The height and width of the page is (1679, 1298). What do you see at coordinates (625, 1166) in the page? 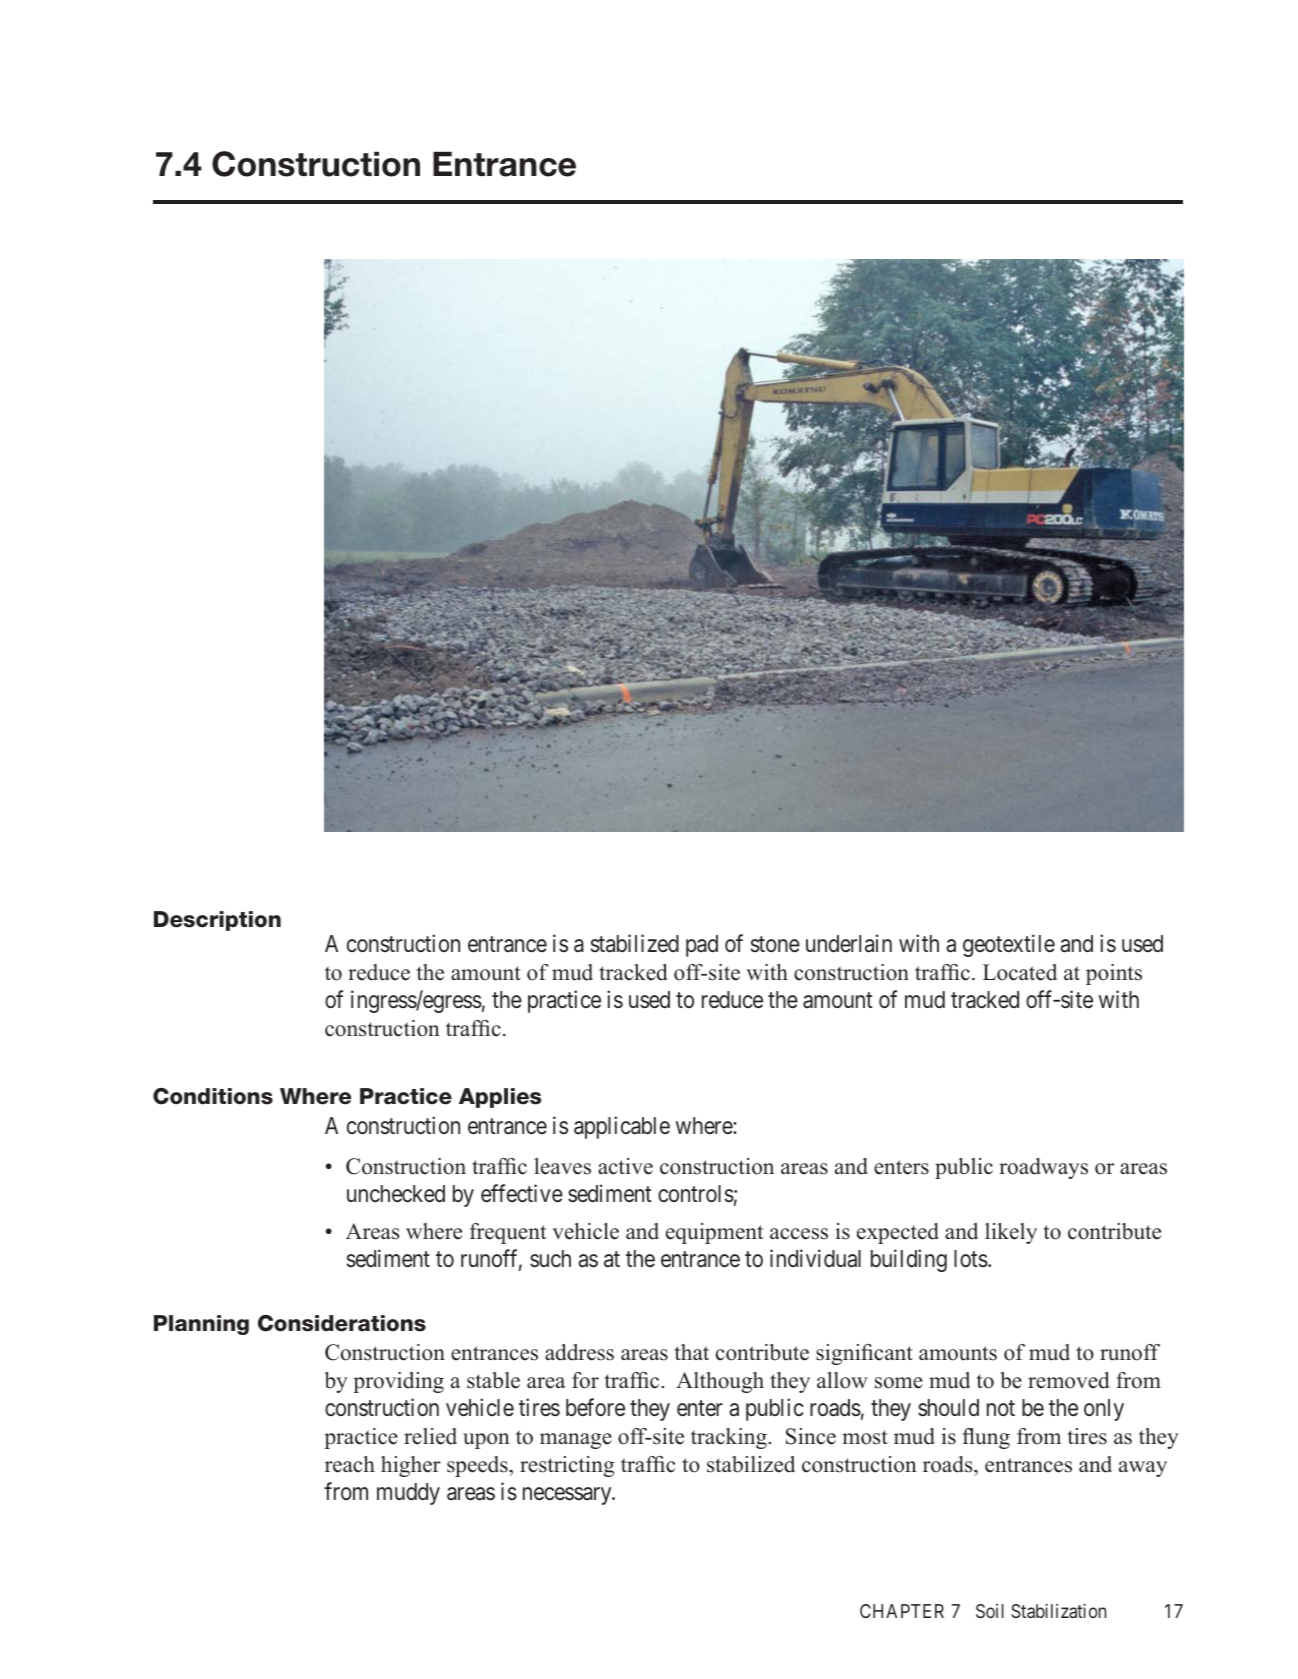
I see `active` at bounding box center [625, 1166].
